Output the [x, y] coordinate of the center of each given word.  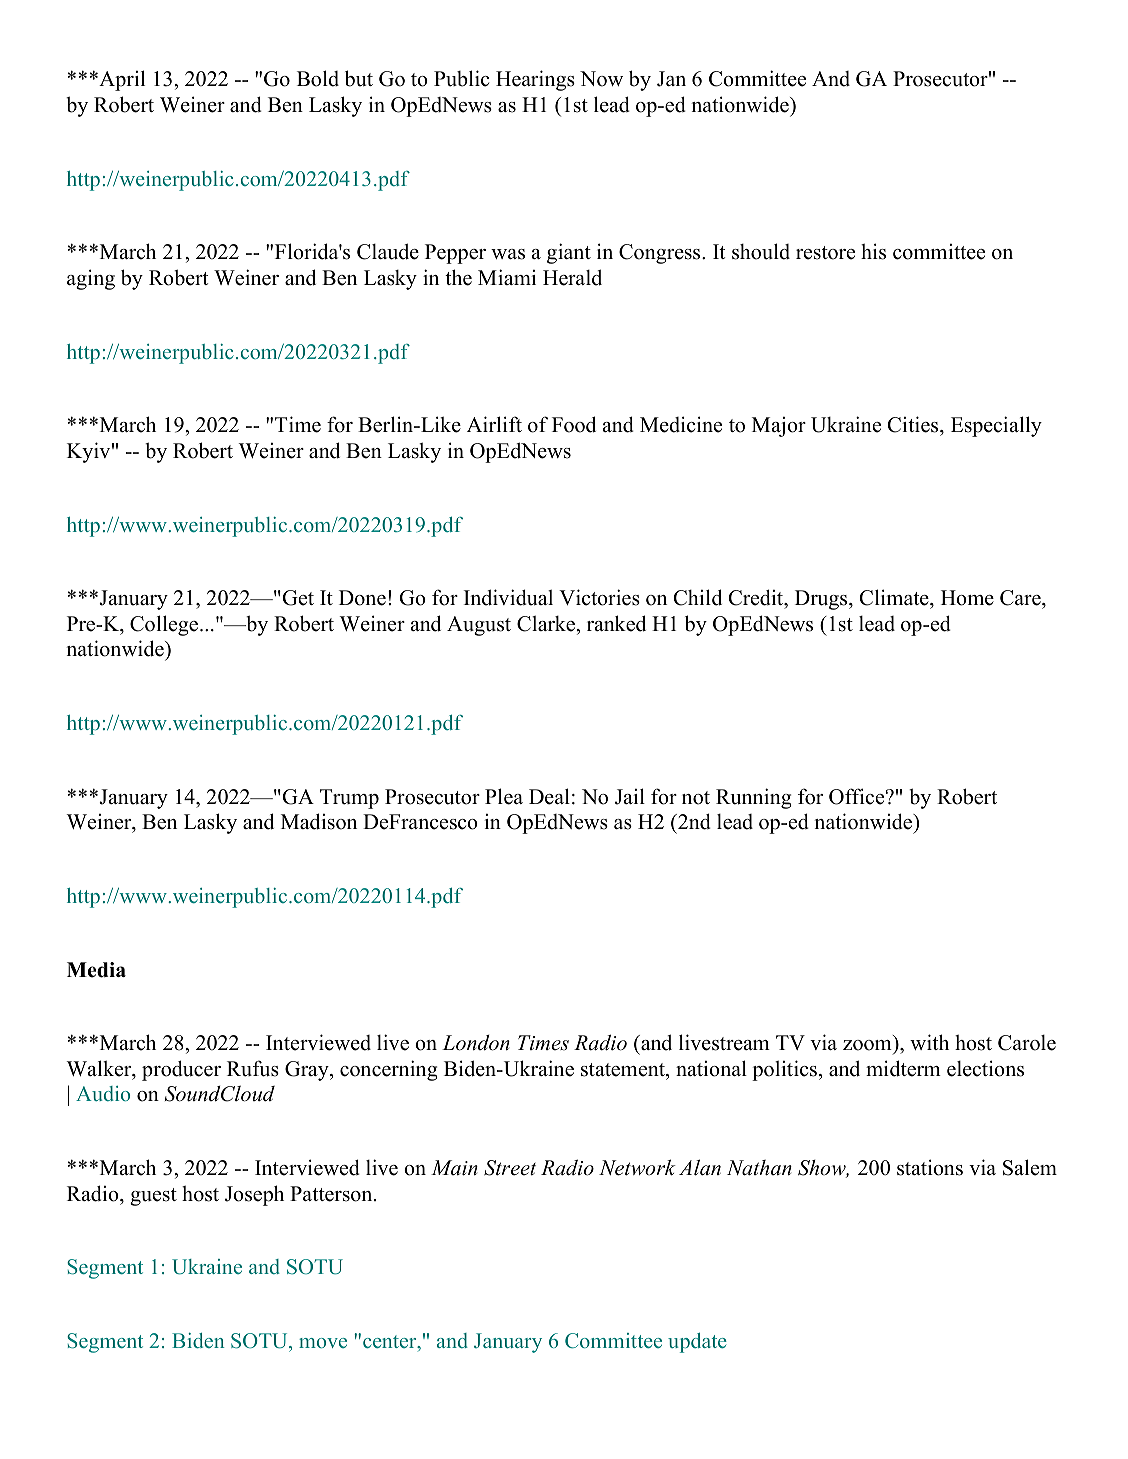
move [323, 1343]
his [873, 251]
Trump [349, 799]
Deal [549, 796]
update [697, 1343]
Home [967, 598]
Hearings [535, 80]
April [121, 80]
